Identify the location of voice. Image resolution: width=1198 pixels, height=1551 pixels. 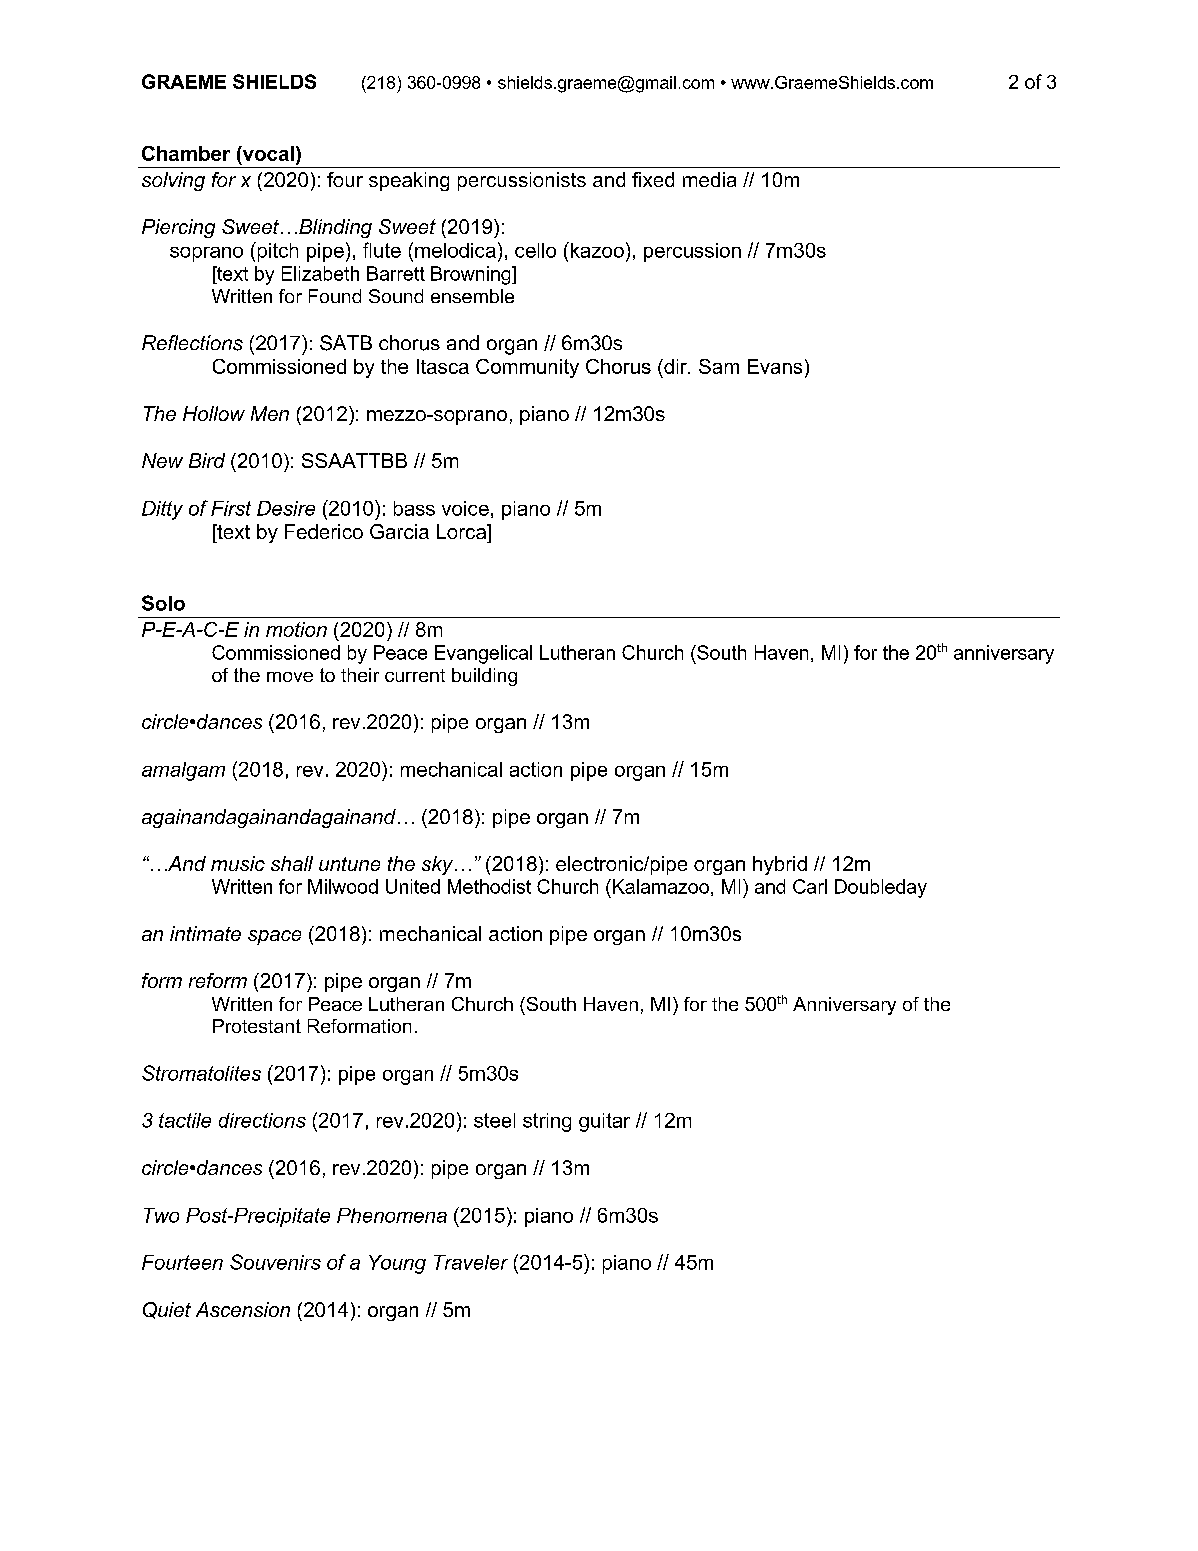
(465, 508).
